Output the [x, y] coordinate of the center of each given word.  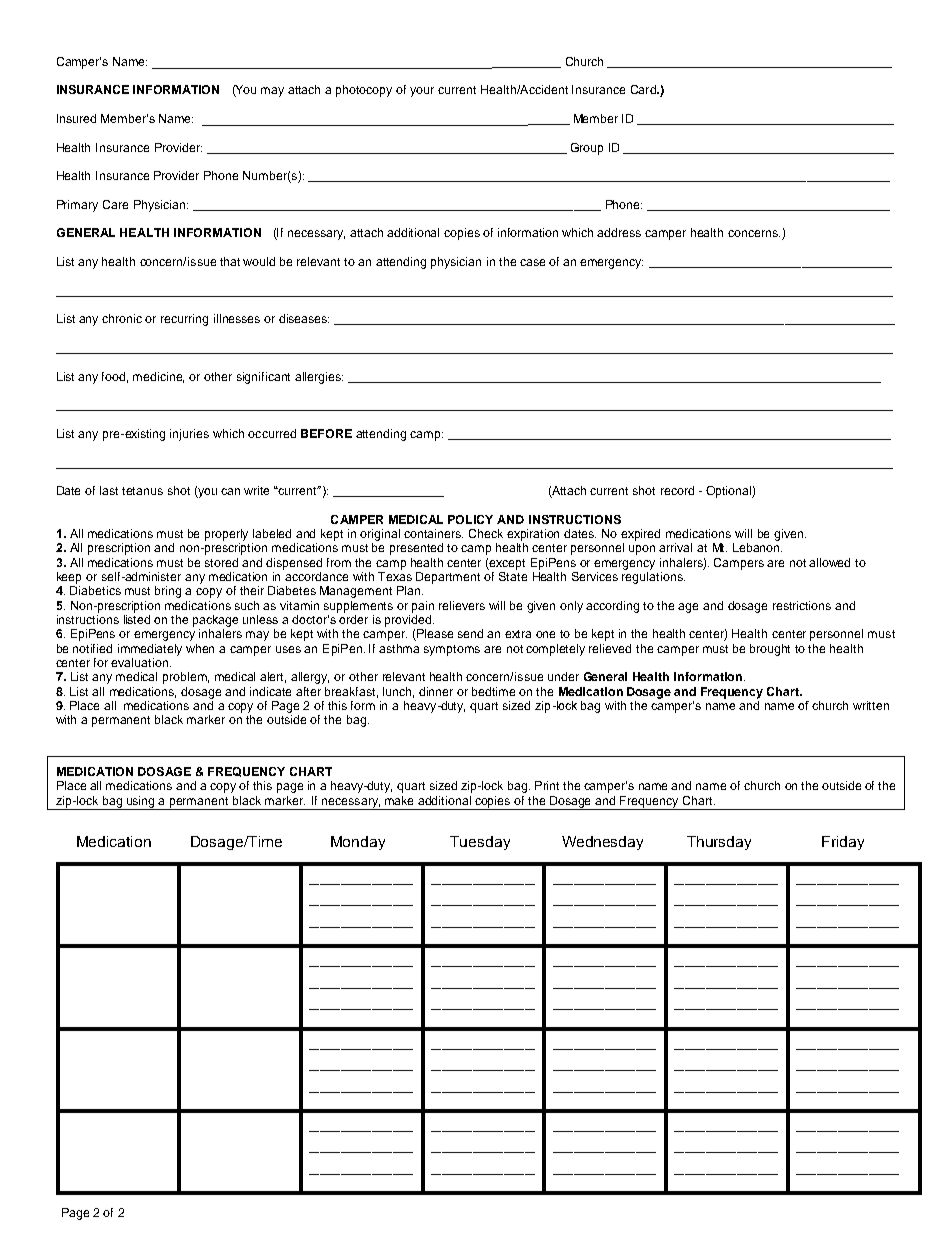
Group [587, 149]
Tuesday [480, 843]
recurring [184, 320]
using [141, 803]
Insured [76, 118]
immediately [150, 650]
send [470, 633]
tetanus [142, 491]
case [532, 262]
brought [770, 650]
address [619, 232]
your [422, 92]
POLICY [470, 519]
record [677, 490]
